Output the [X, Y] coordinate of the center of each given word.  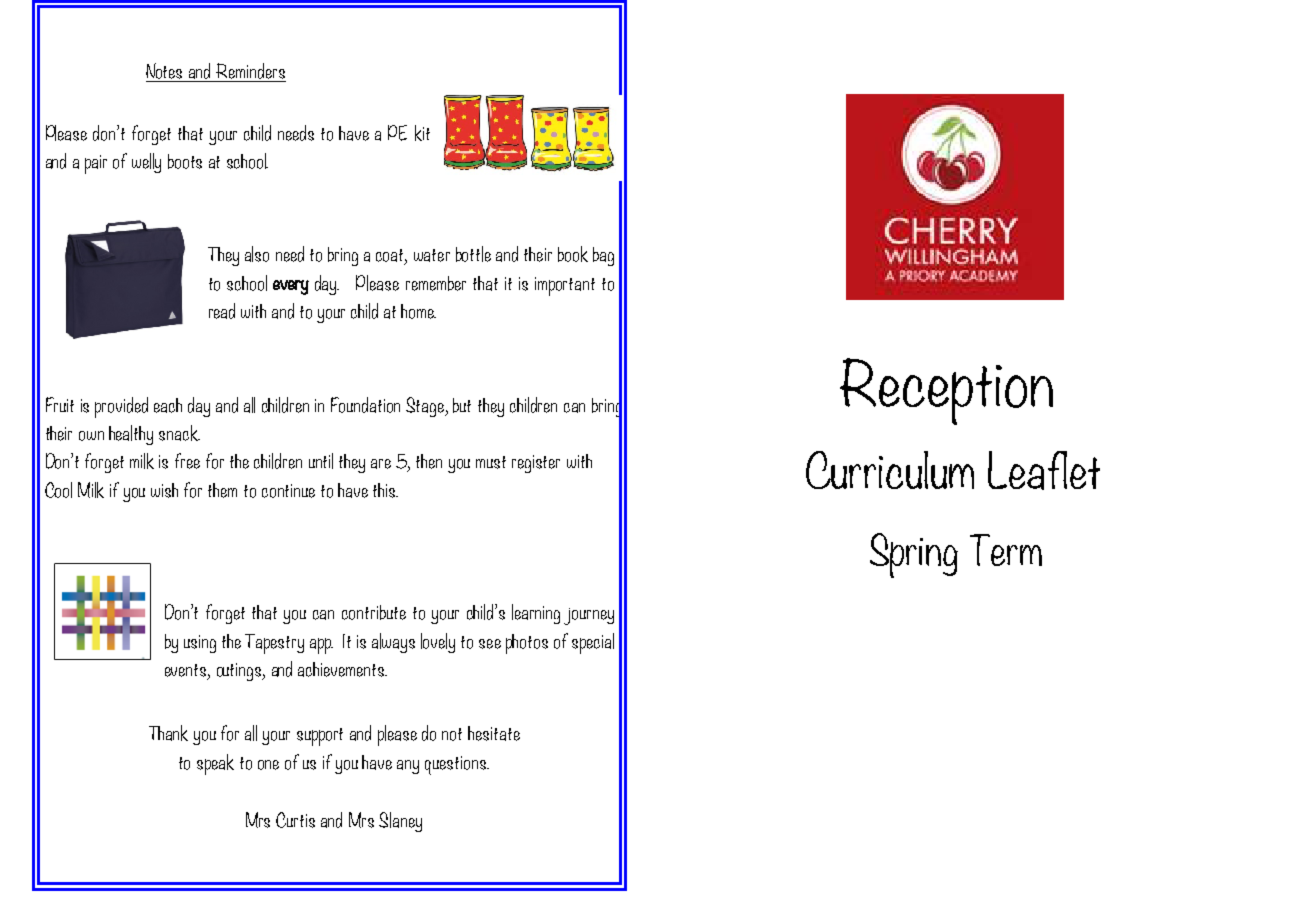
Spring [914, 555]
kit [422, 133]
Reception [946, 391]
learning [536, 614]
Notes [164, 71]
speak [215, 764]
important [565, 286]
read [222, 311]
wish [164, 490]
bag [603, 256]
